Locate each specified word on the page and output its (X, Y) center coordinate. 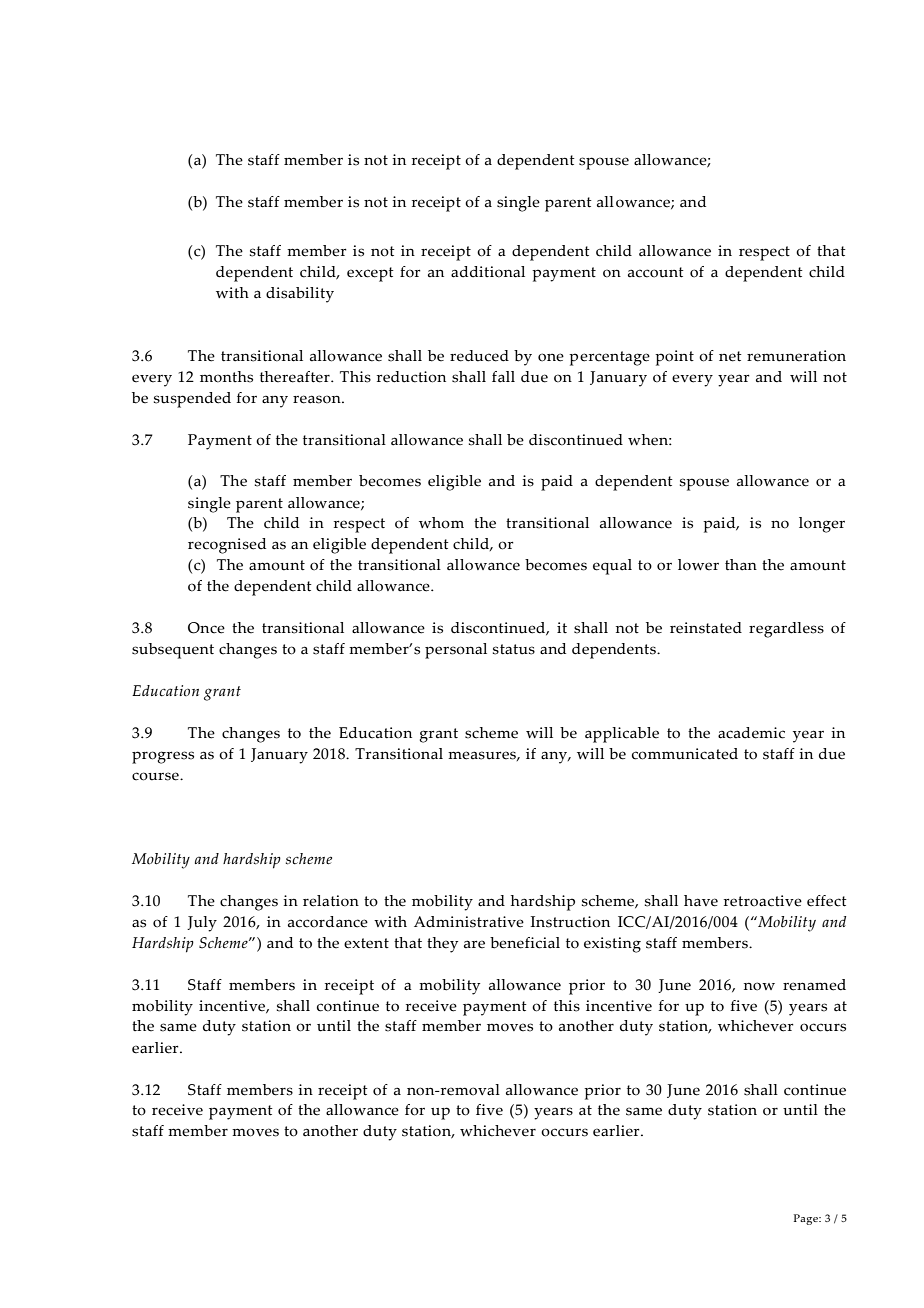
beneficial (525, 943)
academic (751, 733)
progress (163, 757)
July (202, 924)
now (759, 986)
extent (366, 943)
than (741, 565)
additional (488, 272)
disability (300, 295)
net (730, 356)
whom (441, 523)
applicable (622, 735)
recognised (227, 546)
